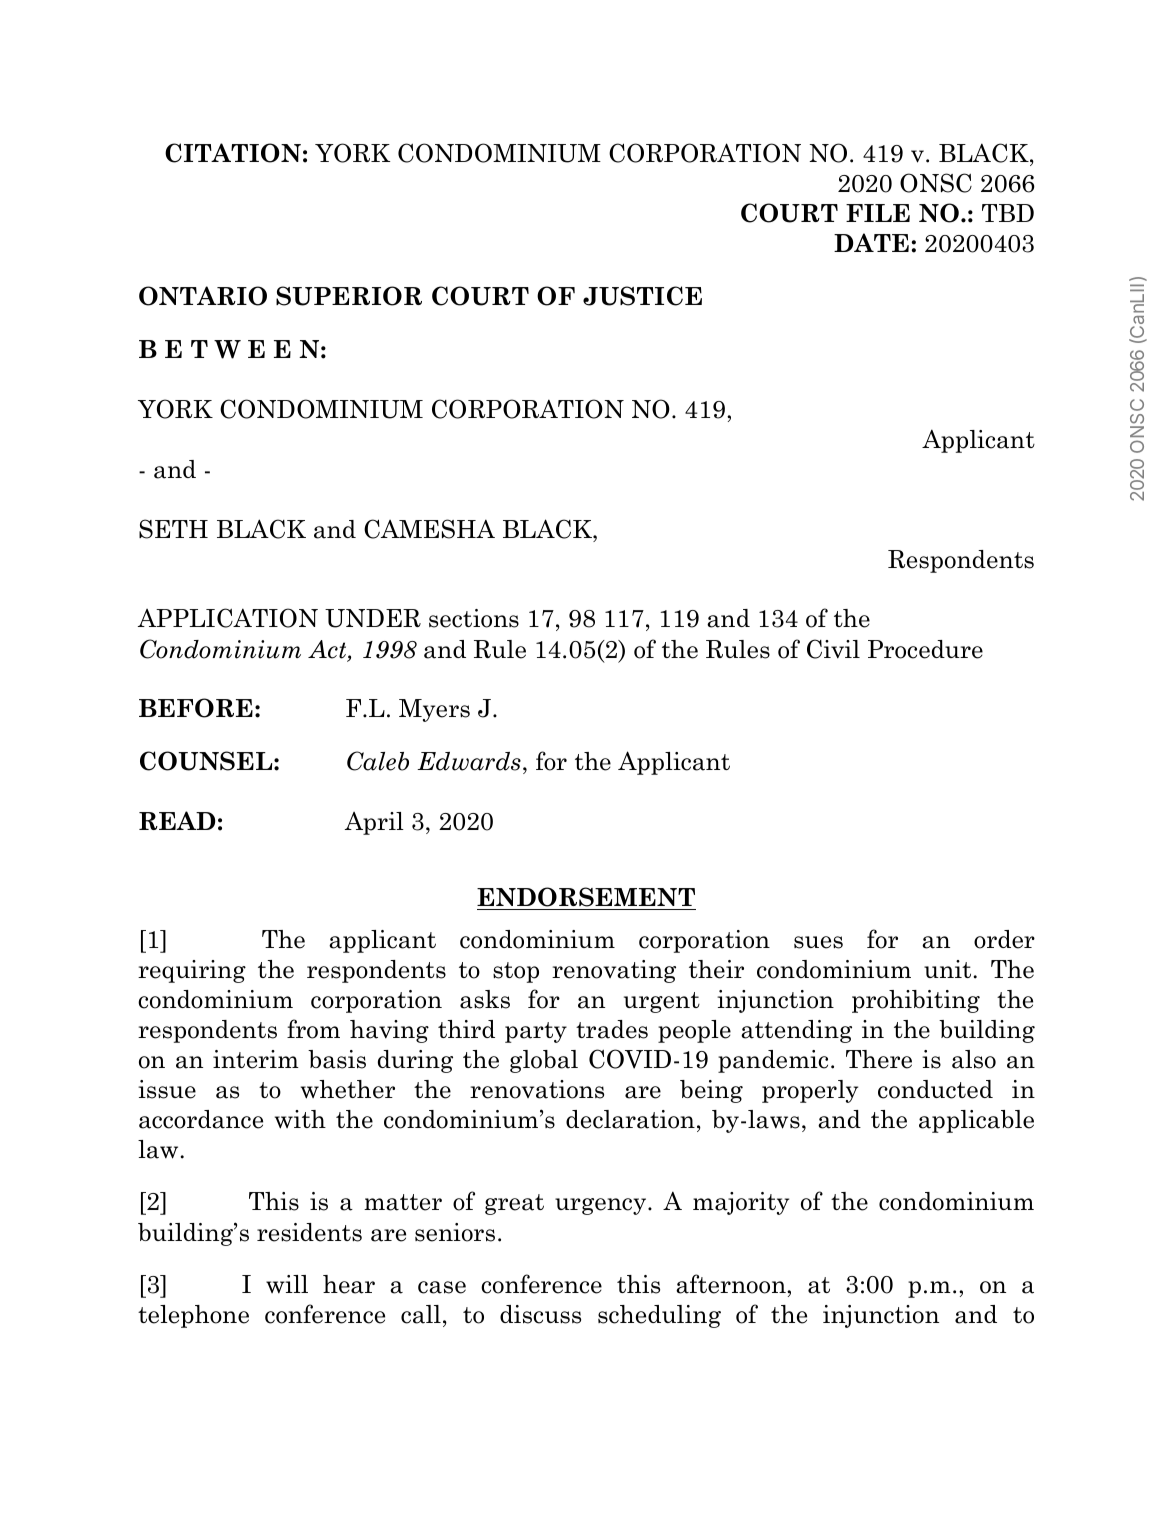 Image resolution: width=1173 pixels, height=1518 pixels. What do you see at coordinates (469, 761) in the document?
I see `Edwards` at bounding box center [469, 761].
